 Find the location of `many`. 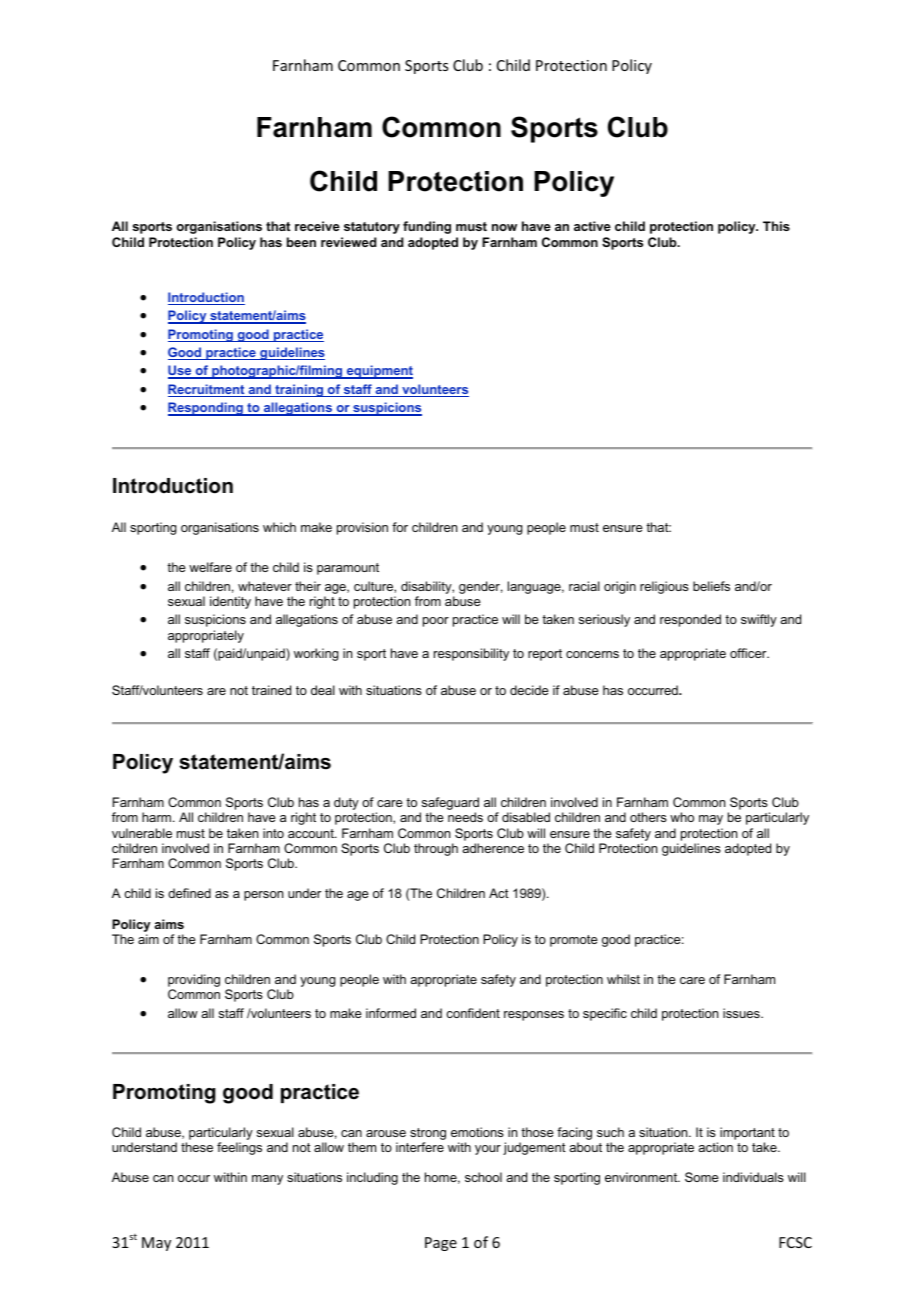

many is located at coordinates (267, 1180).
